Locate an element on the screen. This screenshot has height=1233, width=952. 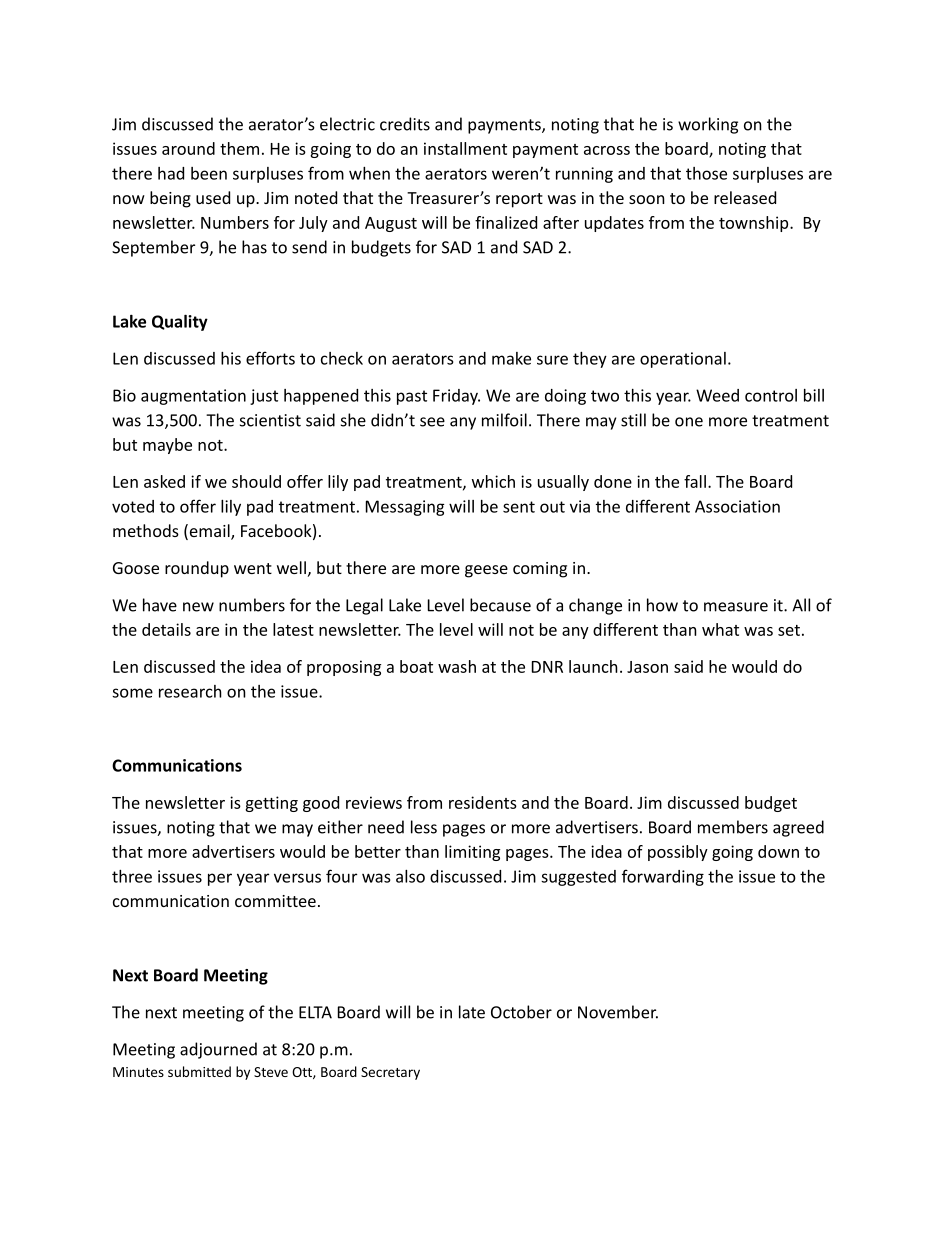
because is located at coordinates (500, 605).
